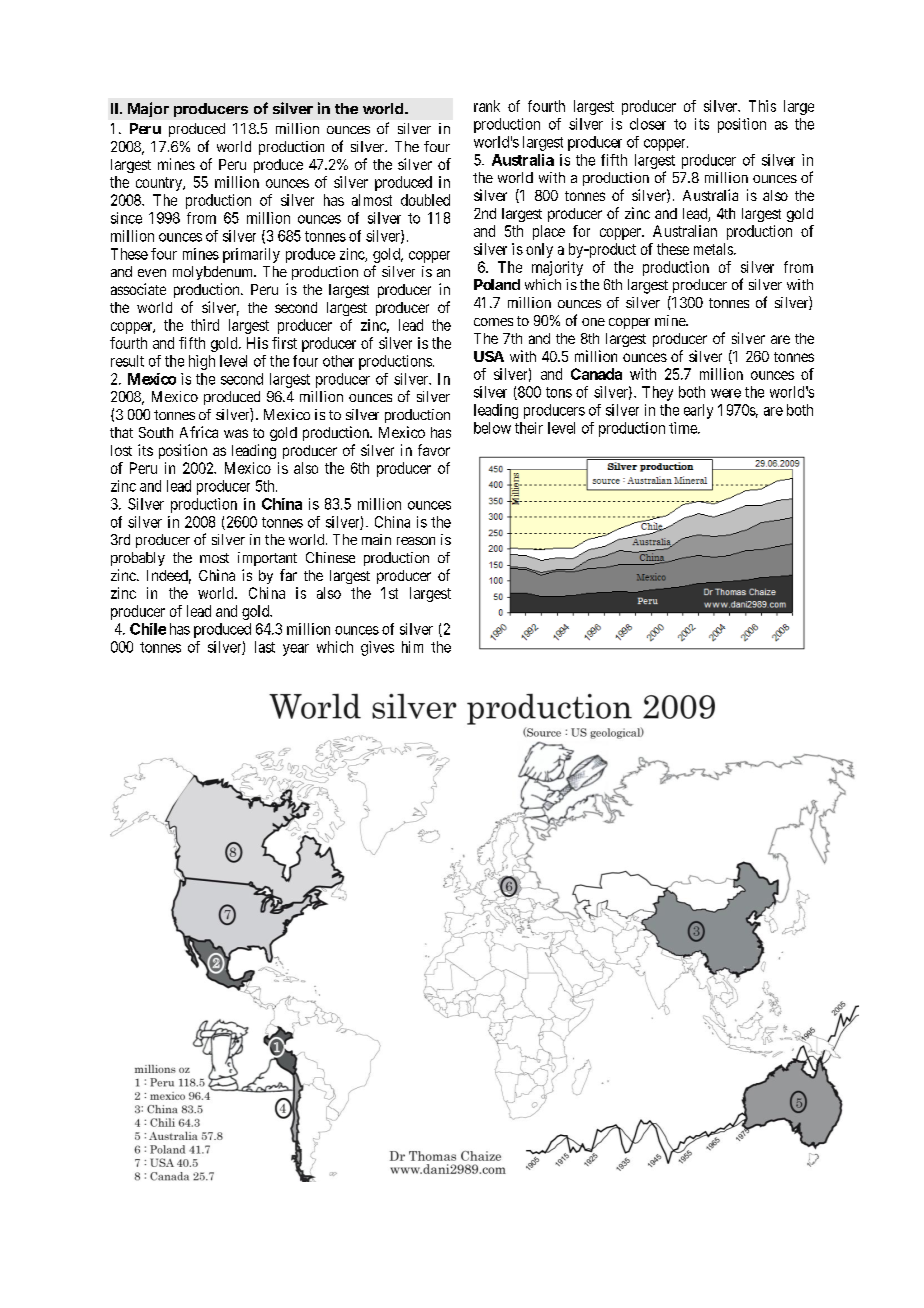 This page has height=1308, width=924. I want to click on for, so click(581, 231).
